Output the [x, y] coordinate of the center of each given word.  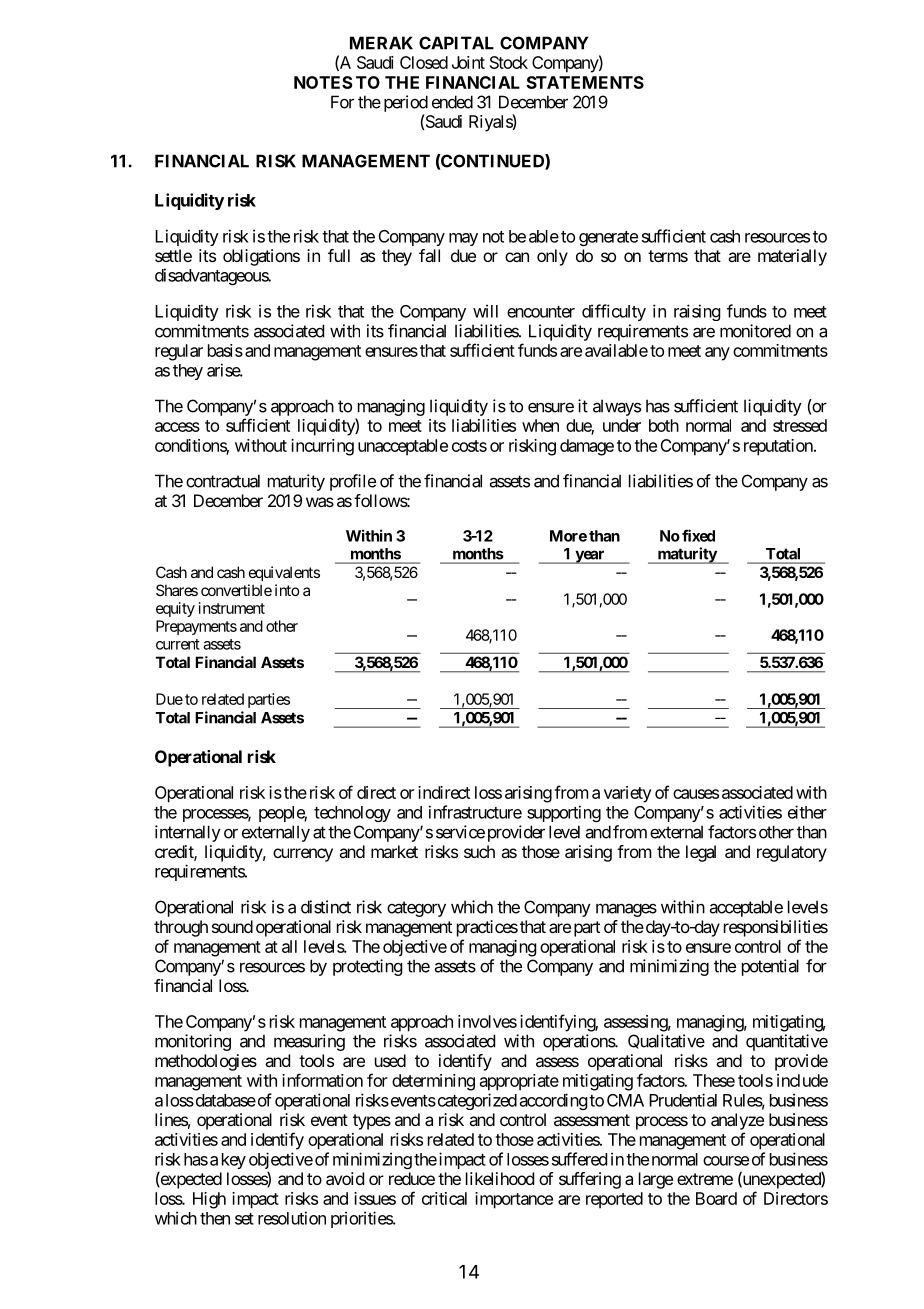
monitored [755, 331]
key [234, 1161]
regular [179, 352]
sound [232, 926]
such [479, 851]
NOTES [323, 82]
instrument [232, 608]
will [485, 311]
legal [701, 853]
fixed [698, 535]
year [590, 557]
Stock [509, 62]
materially [792, 257]
